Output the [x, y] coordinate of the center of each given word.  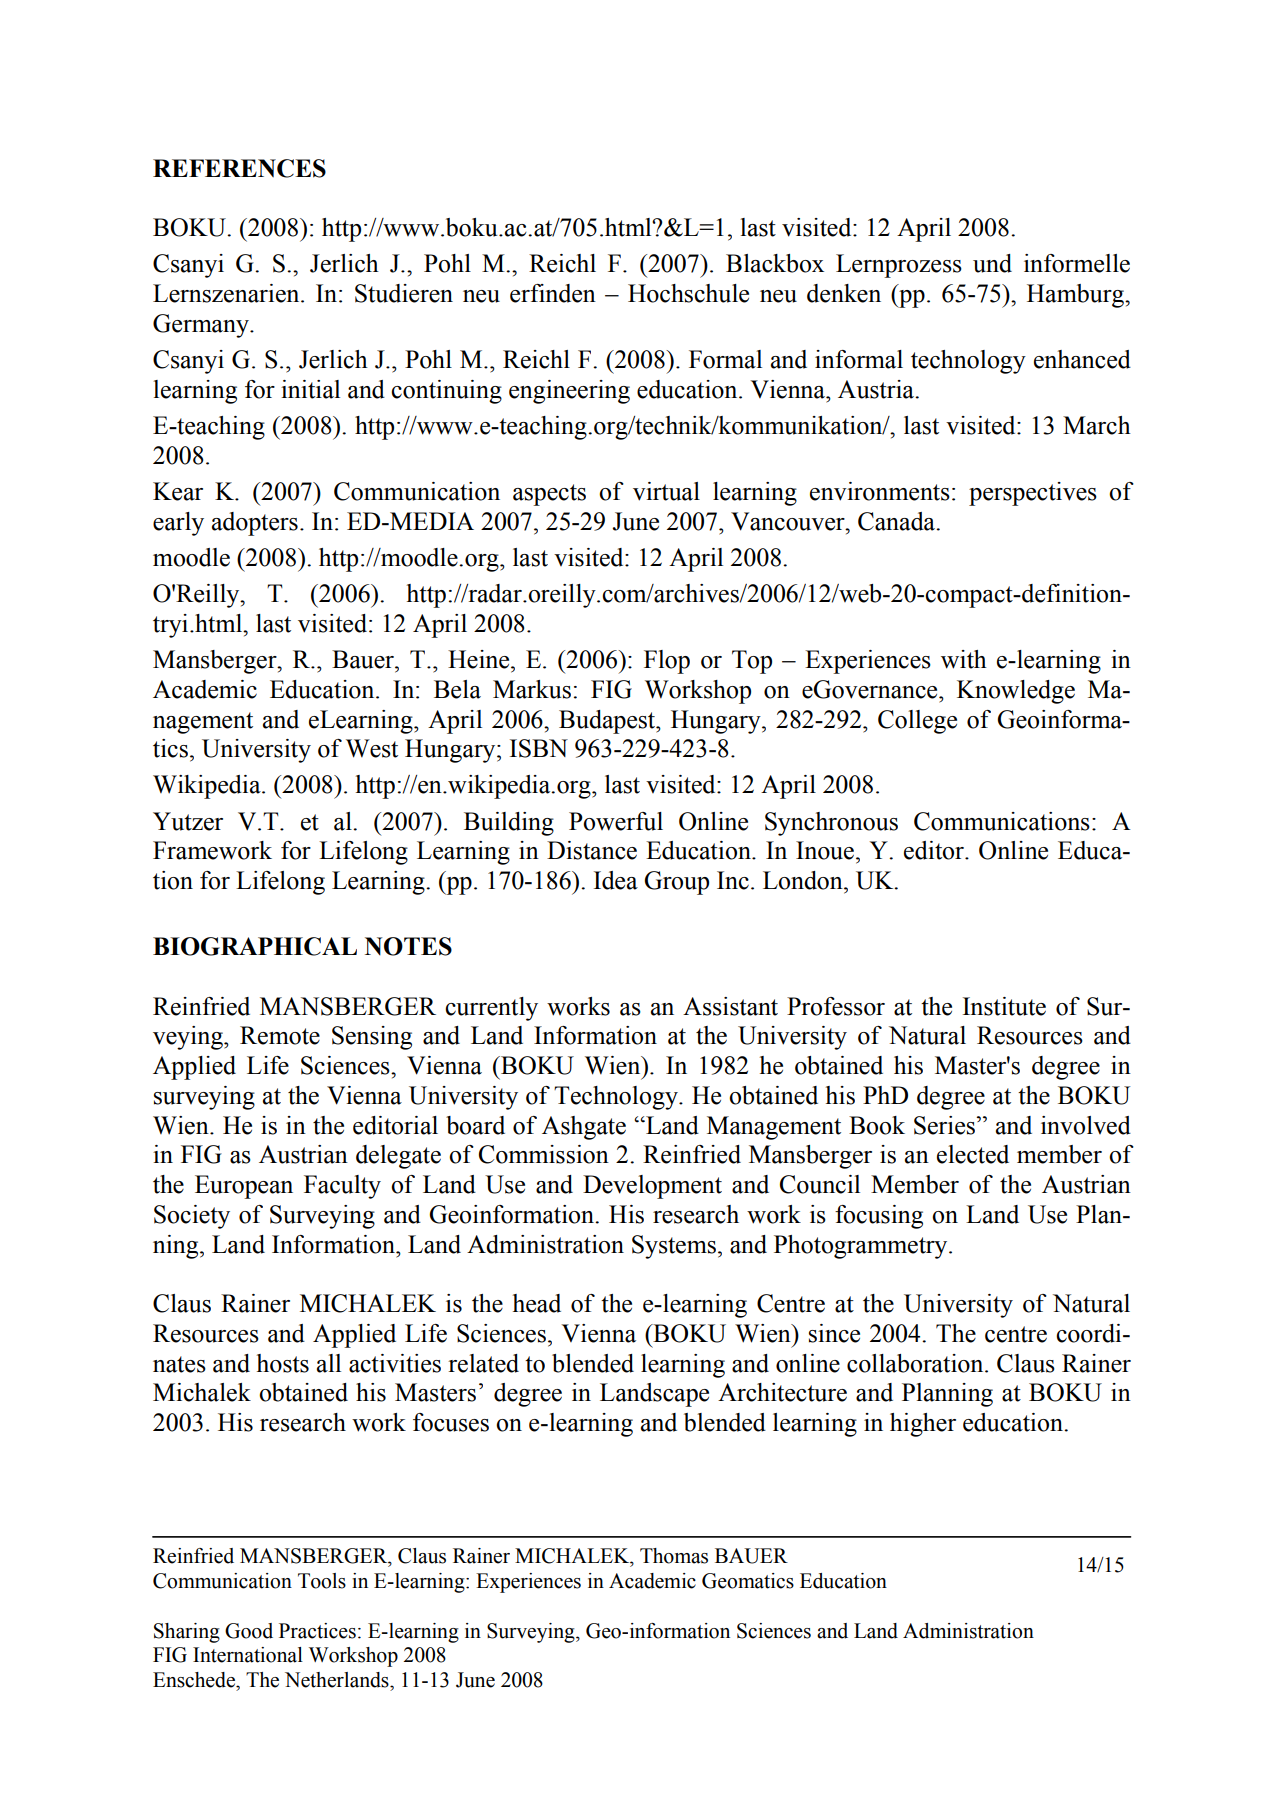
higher [923, 1425]
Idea [616, 880]
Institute [1004, 1006]
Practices [317, 1631]
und [992, 263]
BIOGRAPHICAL [255, 946]
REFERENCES [239, 168]
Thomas [674, 1556]
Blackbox [775, 263]
